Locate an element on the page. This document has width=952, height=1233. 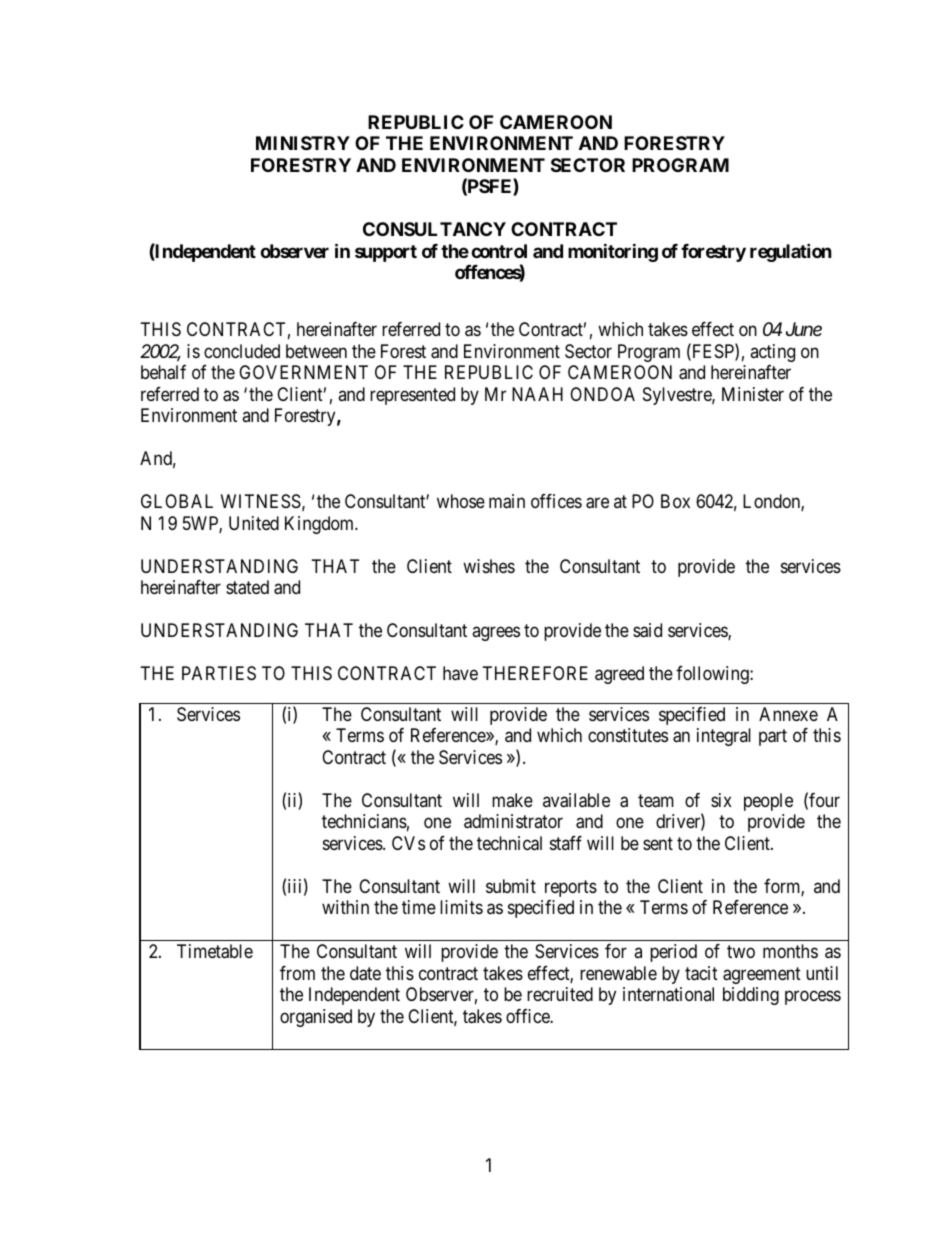
MINISTRY is located at coordinates (303, 143).
